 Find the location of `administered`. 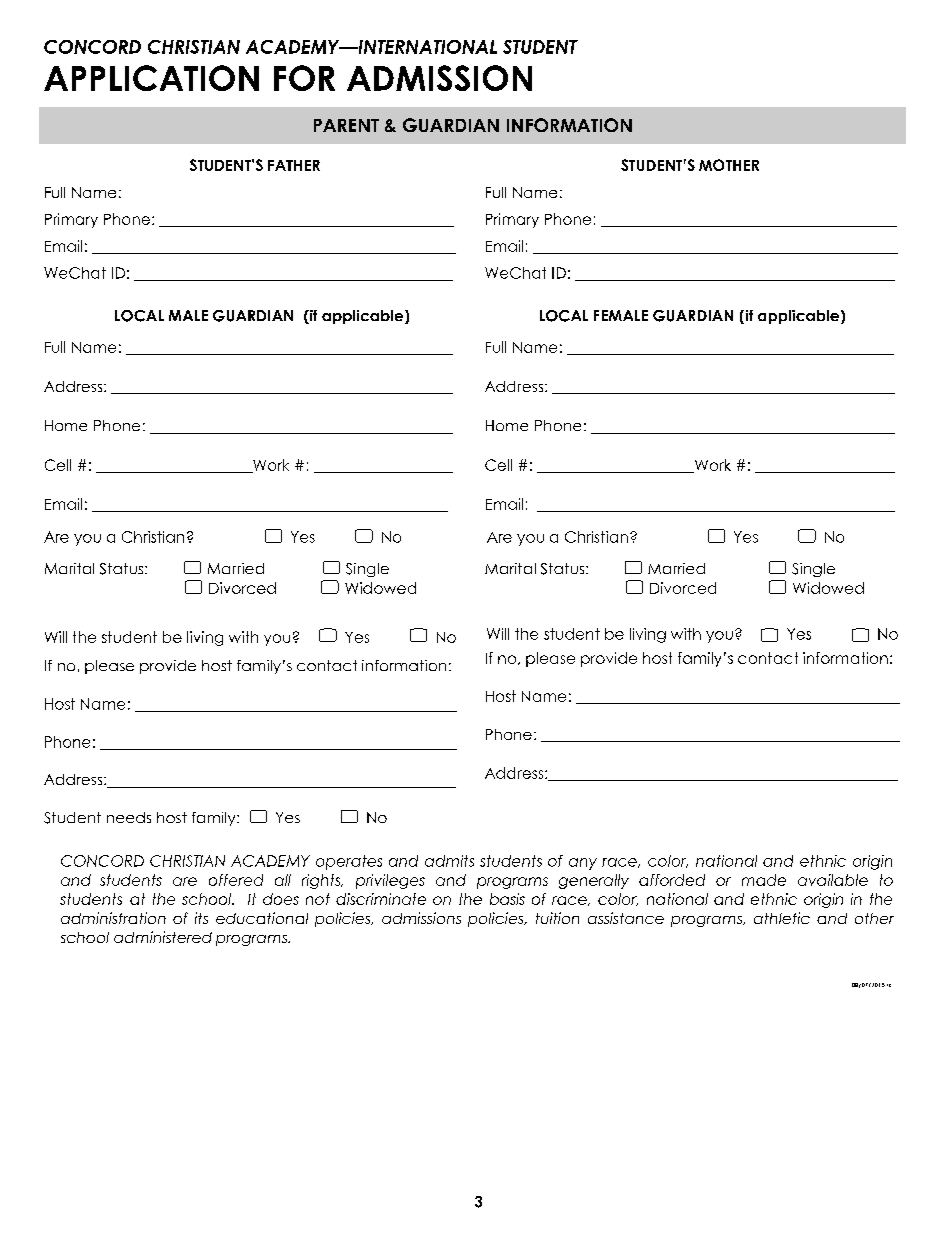

administered is located at coordinates (163, 937).
